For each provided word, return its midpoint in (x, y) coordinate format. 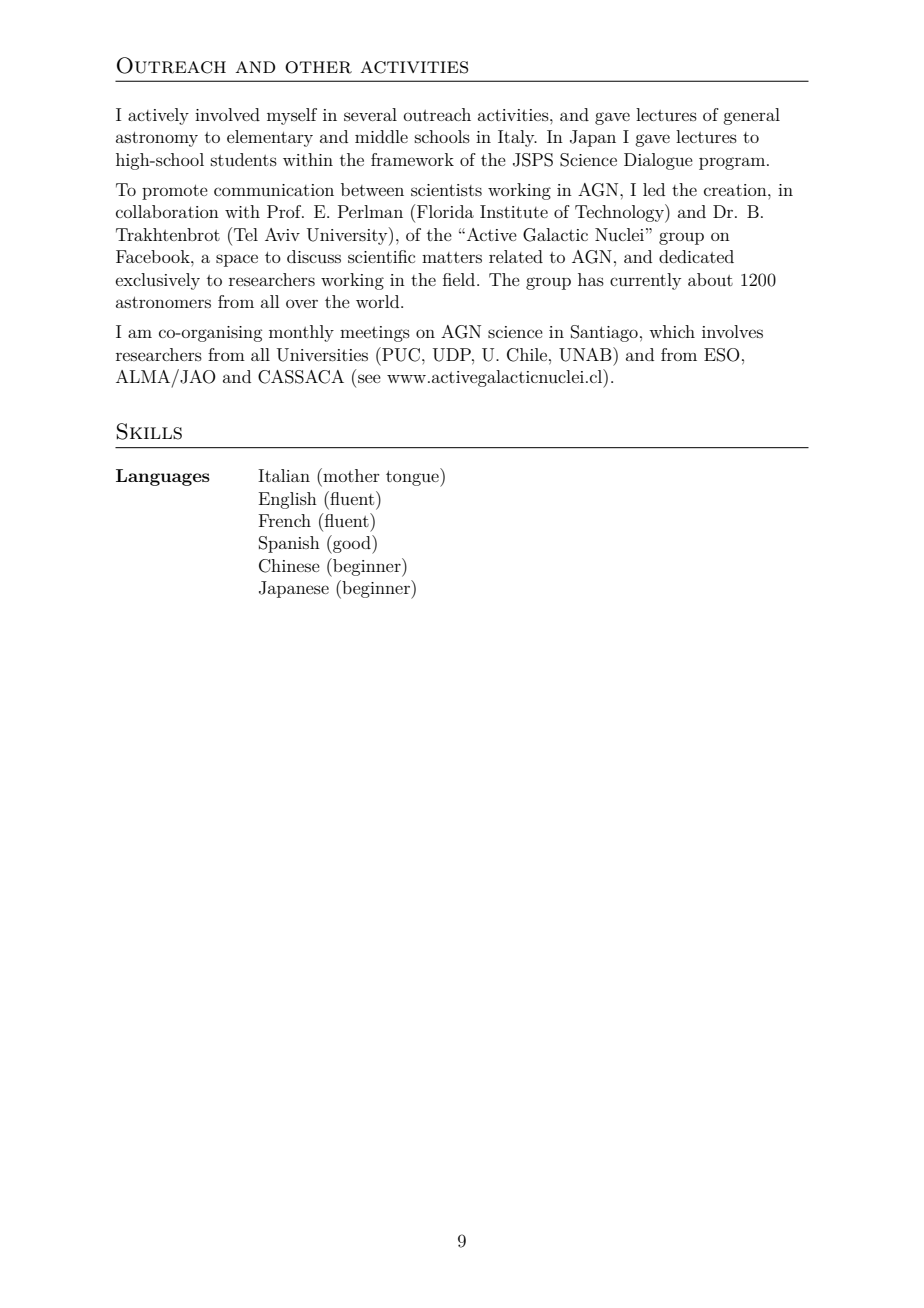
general (751, 116)
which (672, 331)
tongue (413, 477)
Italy (517, 138)
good (352, 544)
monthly (301, 333)
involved (227, 114)
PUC (400, 354)
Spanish (289, 544)
